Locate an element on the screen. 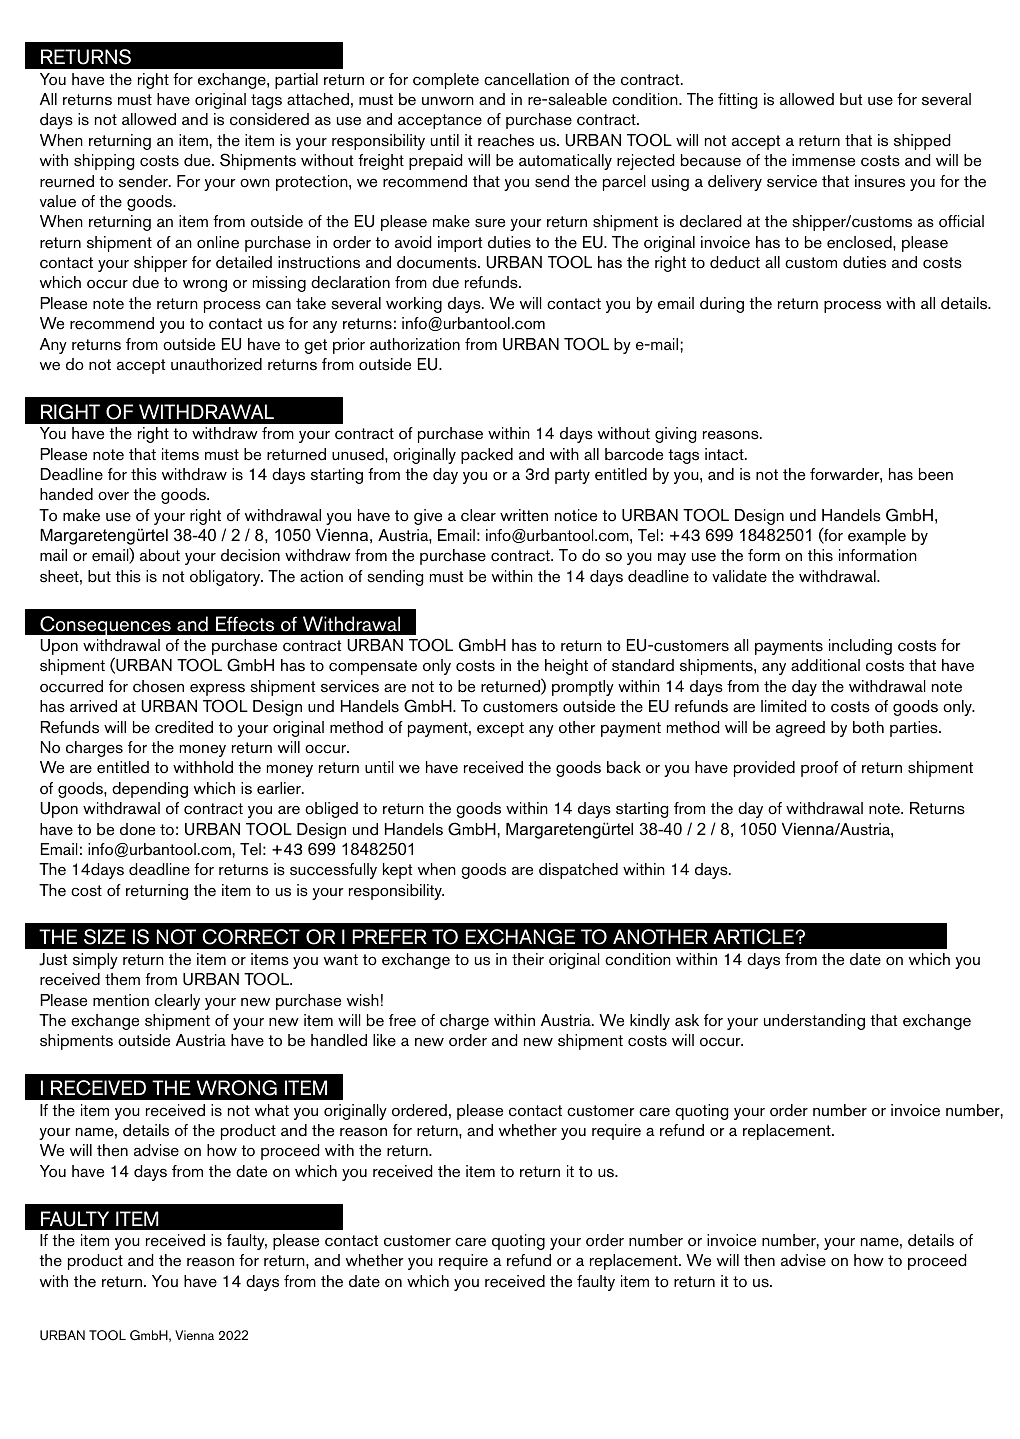 Image resolution: width=1020 pixels, height=1439 pixels. shipping is located at coordinates (104, 162).
